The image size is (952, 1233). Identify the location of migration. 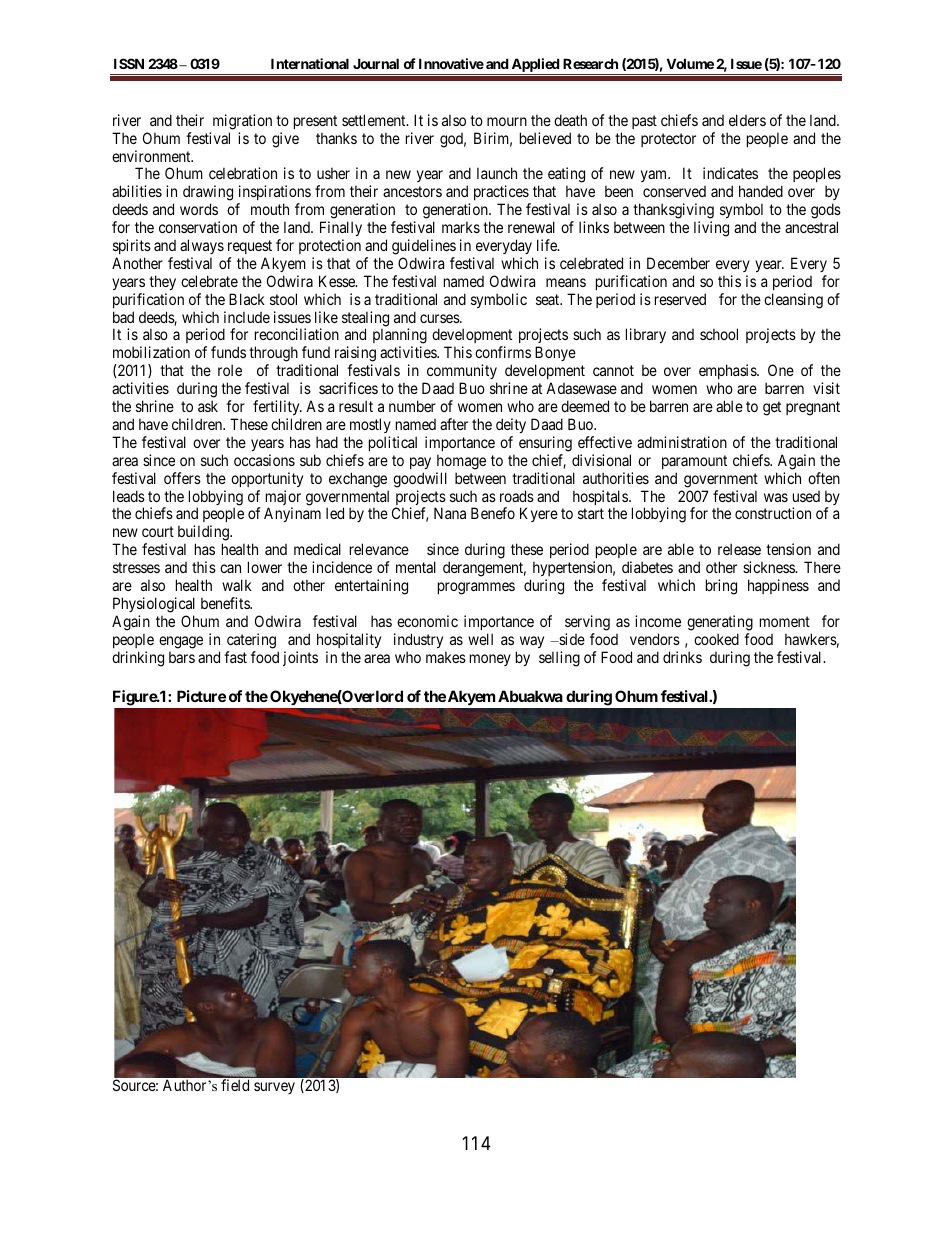
(242, 122).
